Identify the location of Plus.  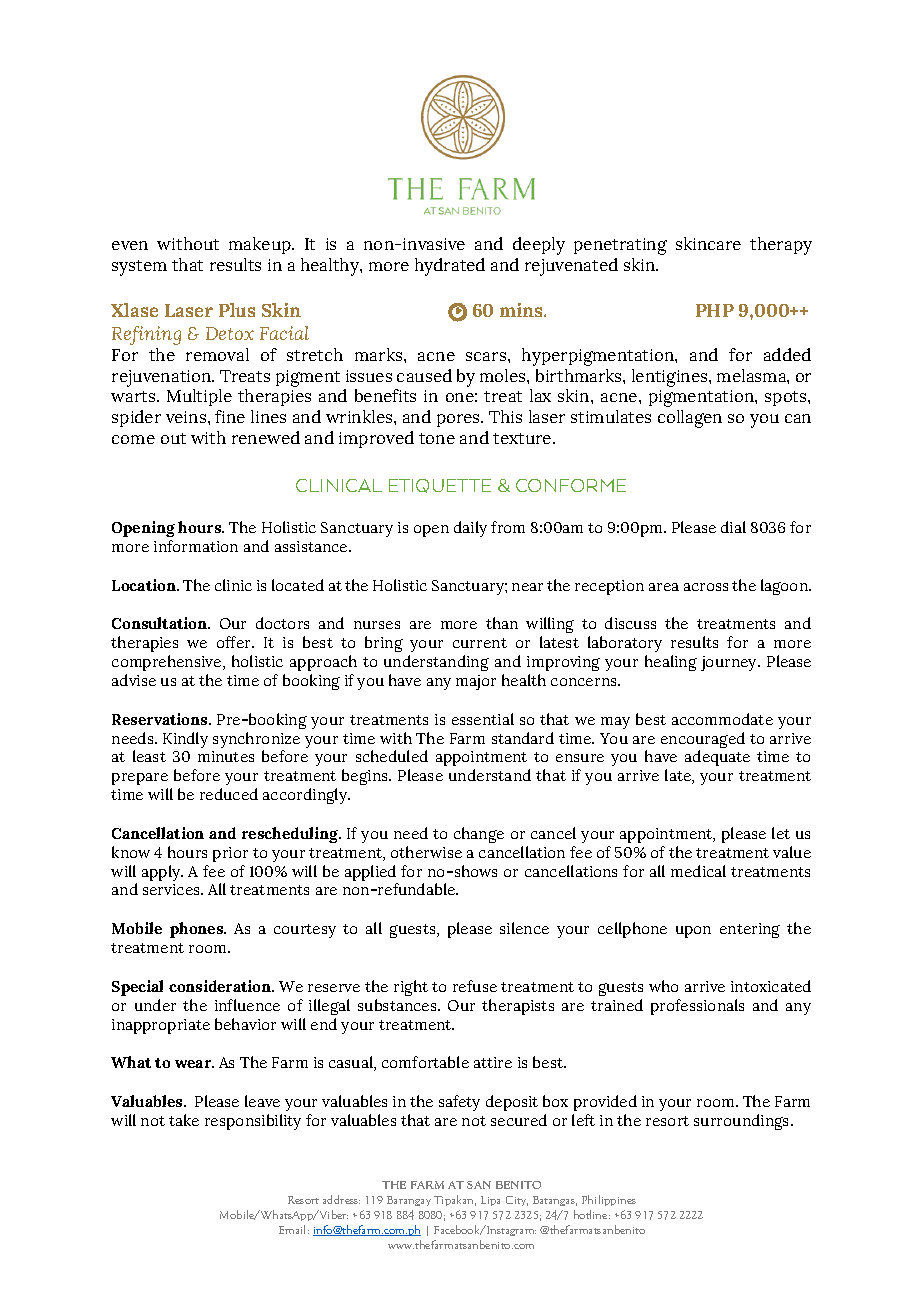
(237, 310).
